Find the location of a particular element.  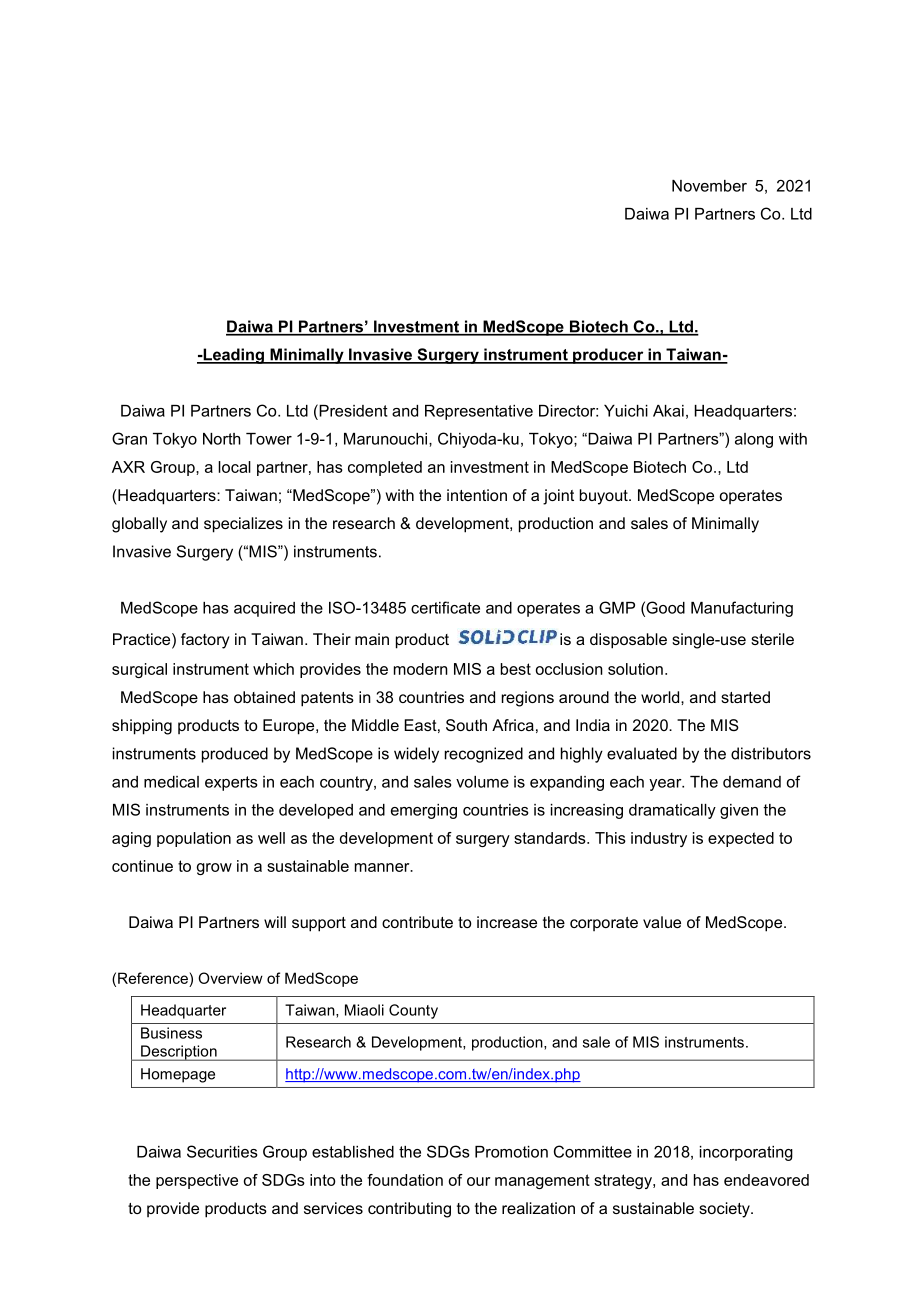

obtained is located at coordinates (264, 697).
